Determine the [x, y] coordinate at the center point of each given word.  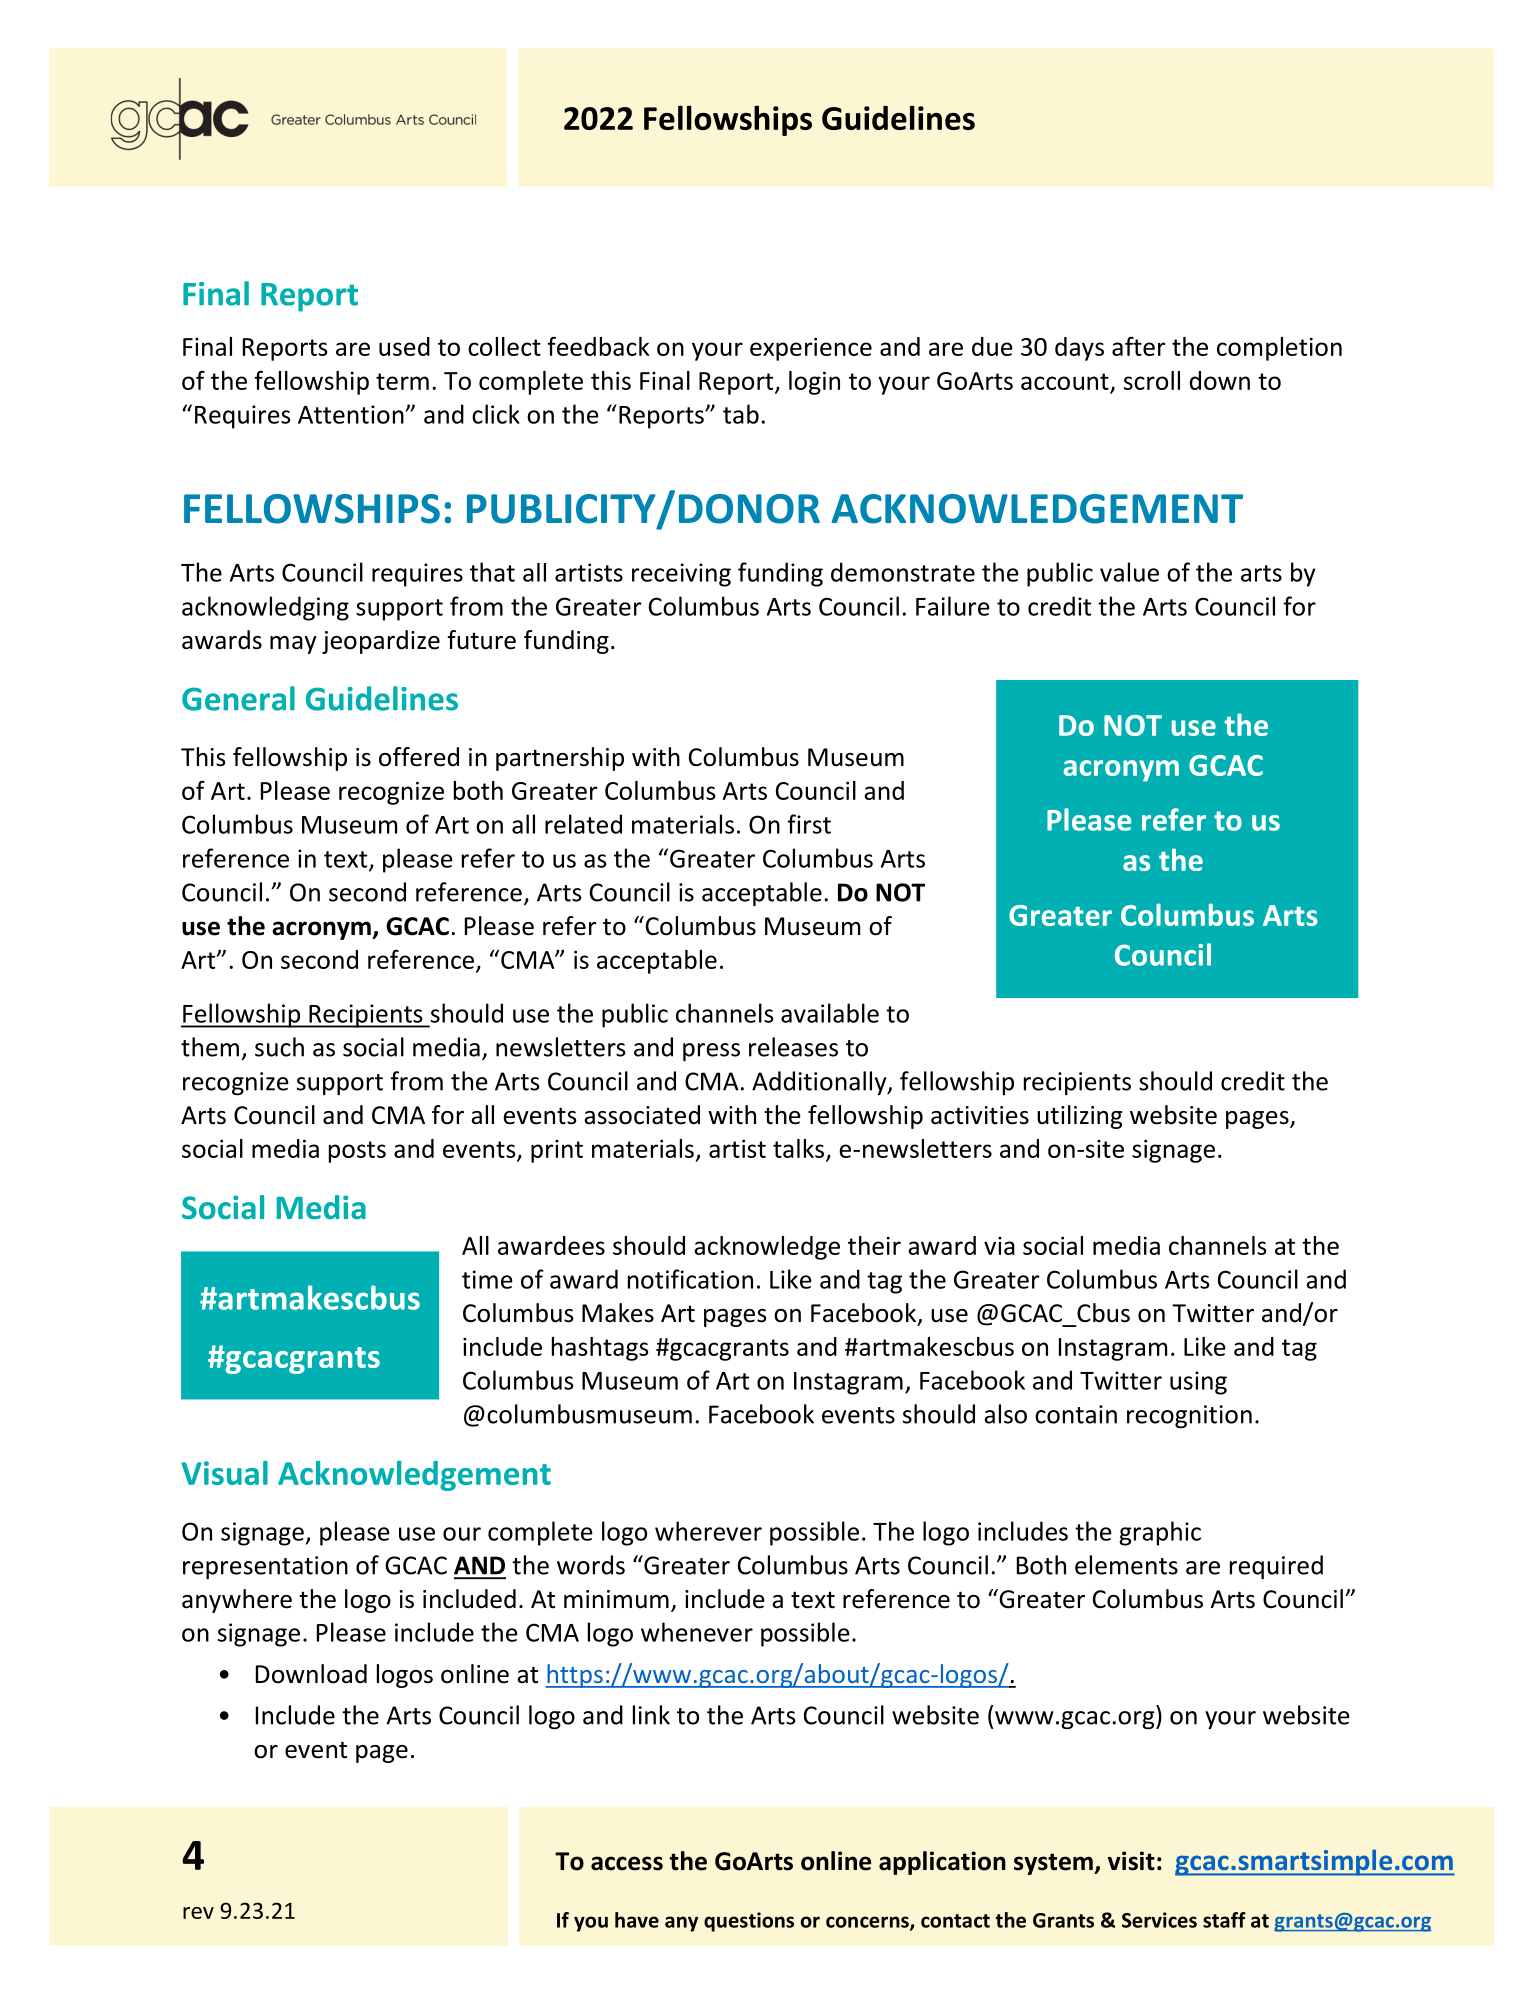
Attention [351, 414]
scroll [1152, 380]
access [627, 1863]
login [814, 383]
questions [749, 1922]
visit [1131, 1861]
